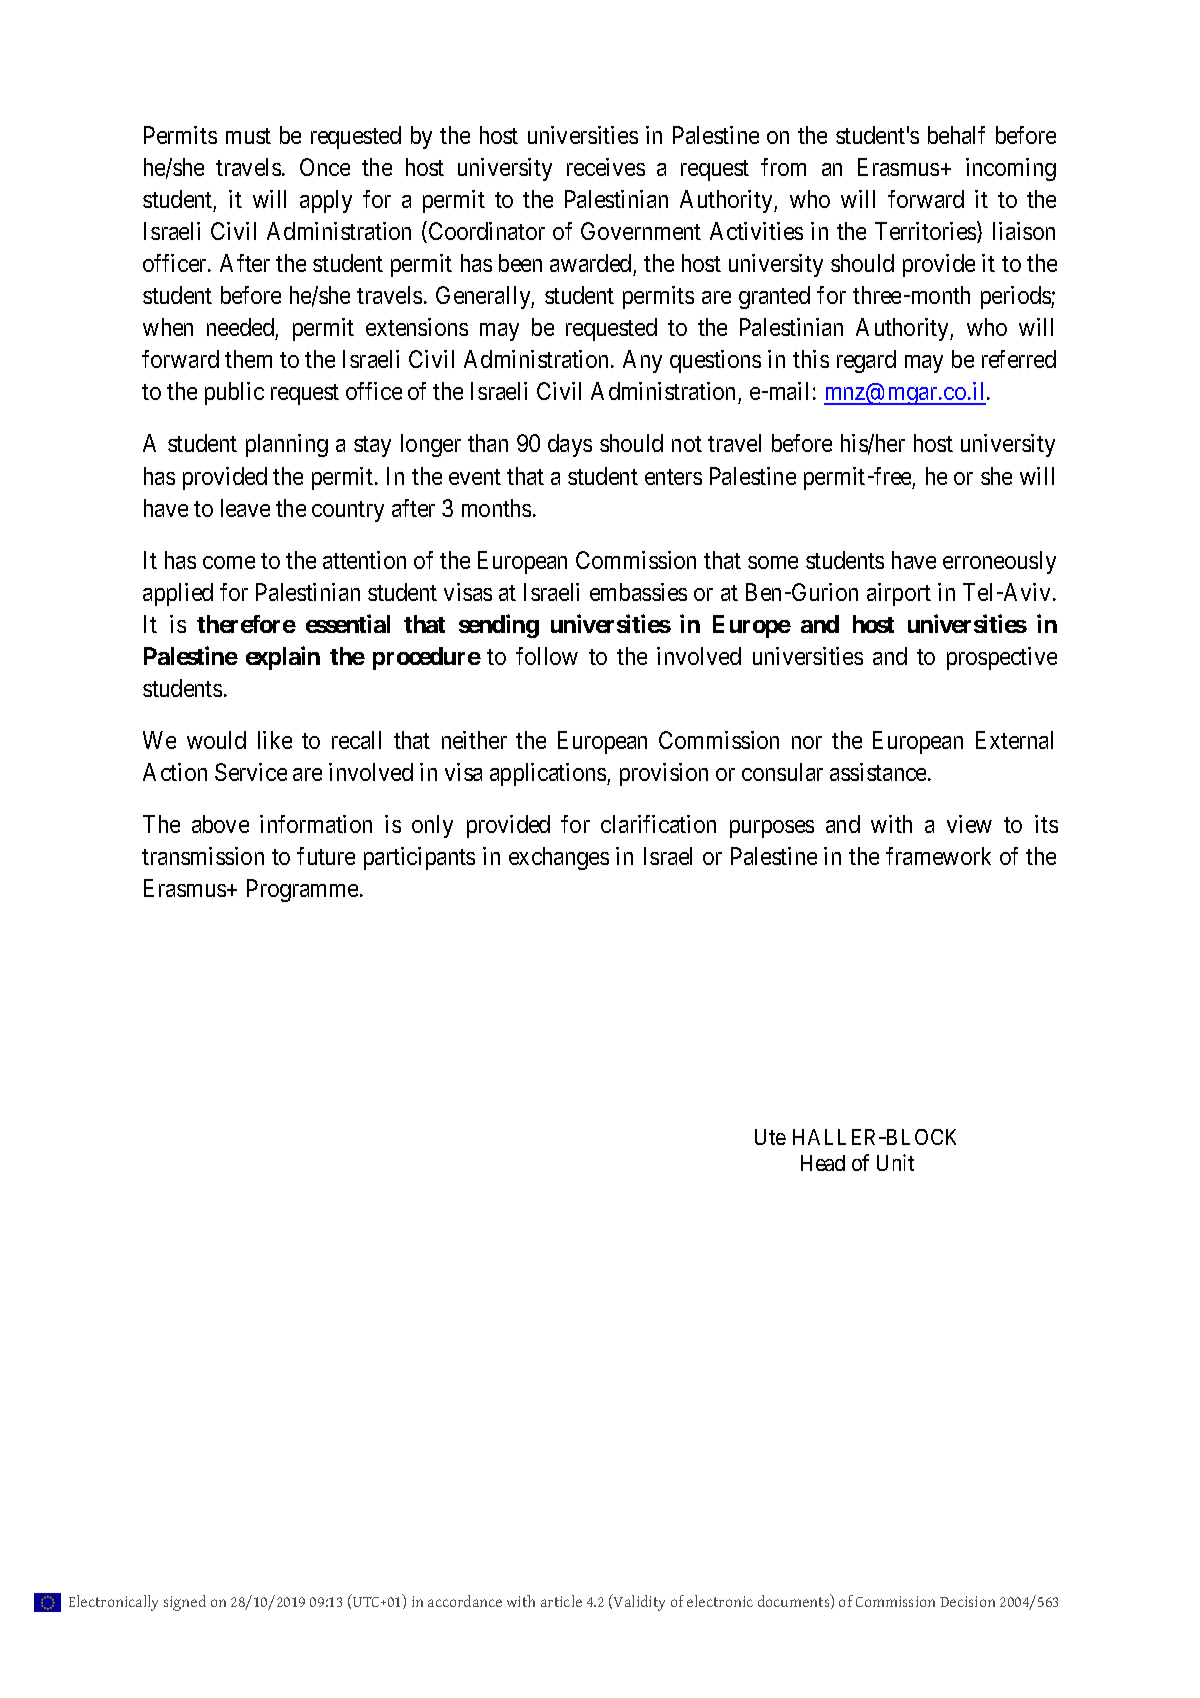  Describe the element at coordinates (606, 167) in the screenshot. I see `receives` at that location.
